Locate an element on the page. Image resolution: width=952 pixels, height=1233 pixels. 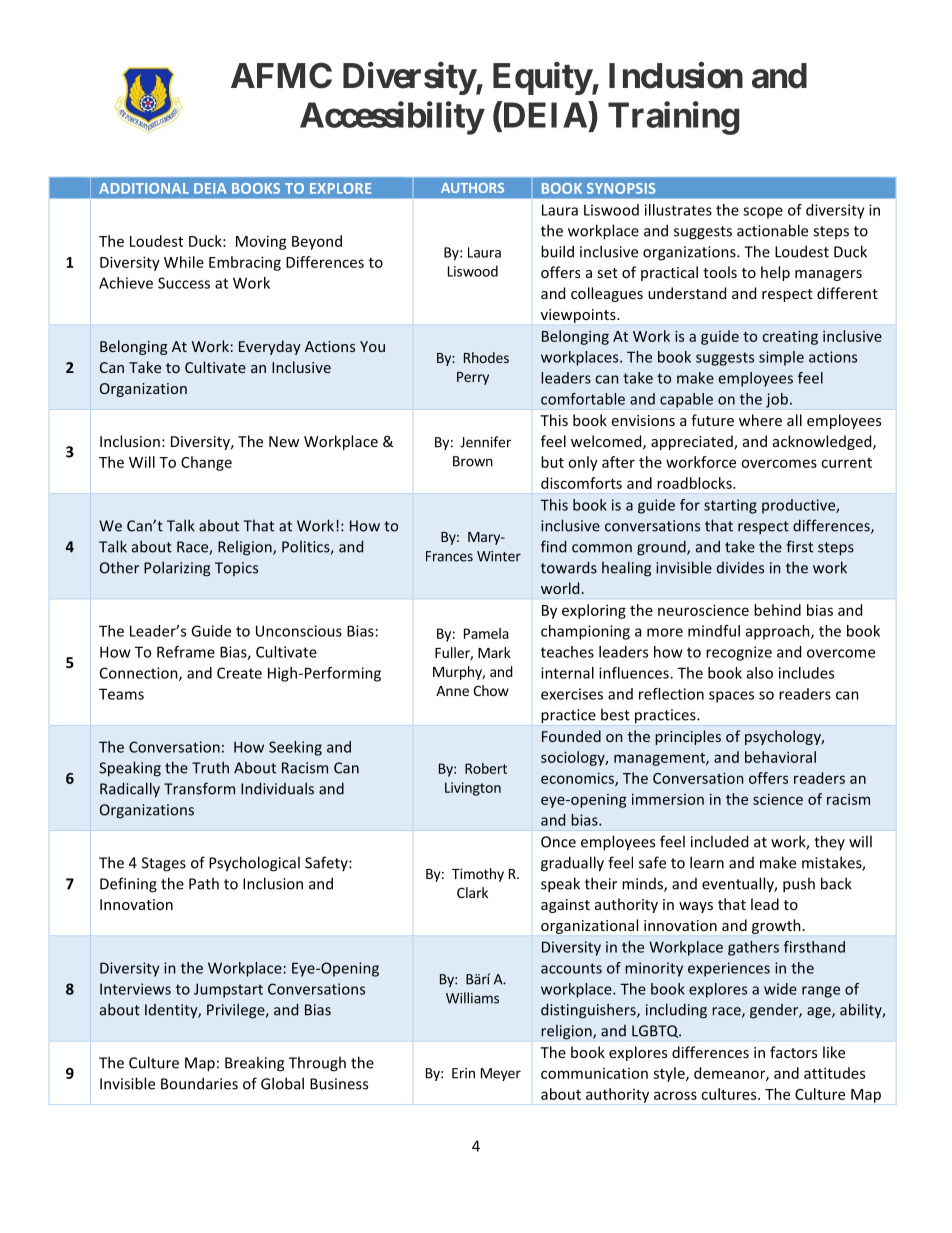
Topics is located at coordinates (236, 569).
